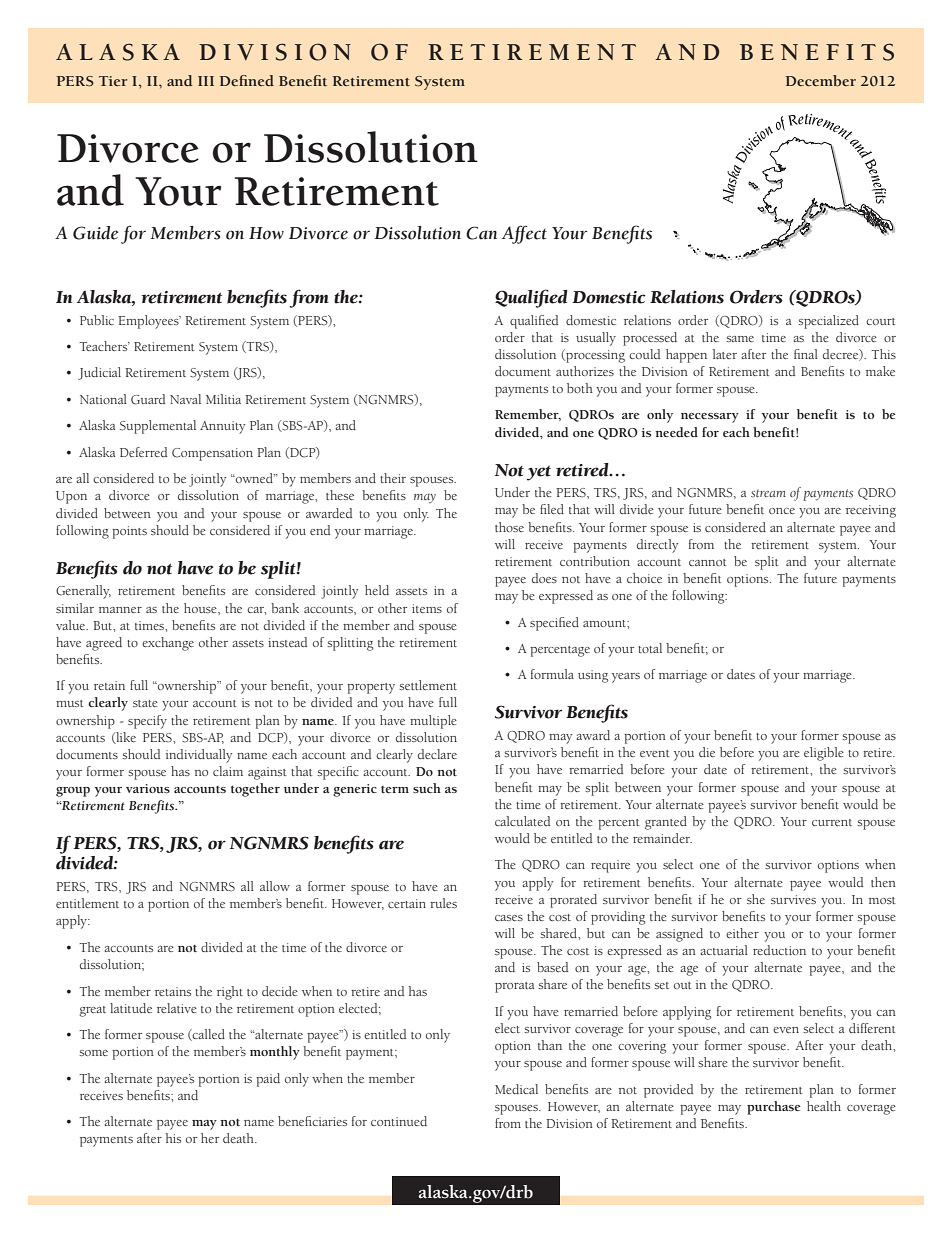  Describe the element at coordinates (516, 1089) in the screenshot. I see `Medical` at that location.
